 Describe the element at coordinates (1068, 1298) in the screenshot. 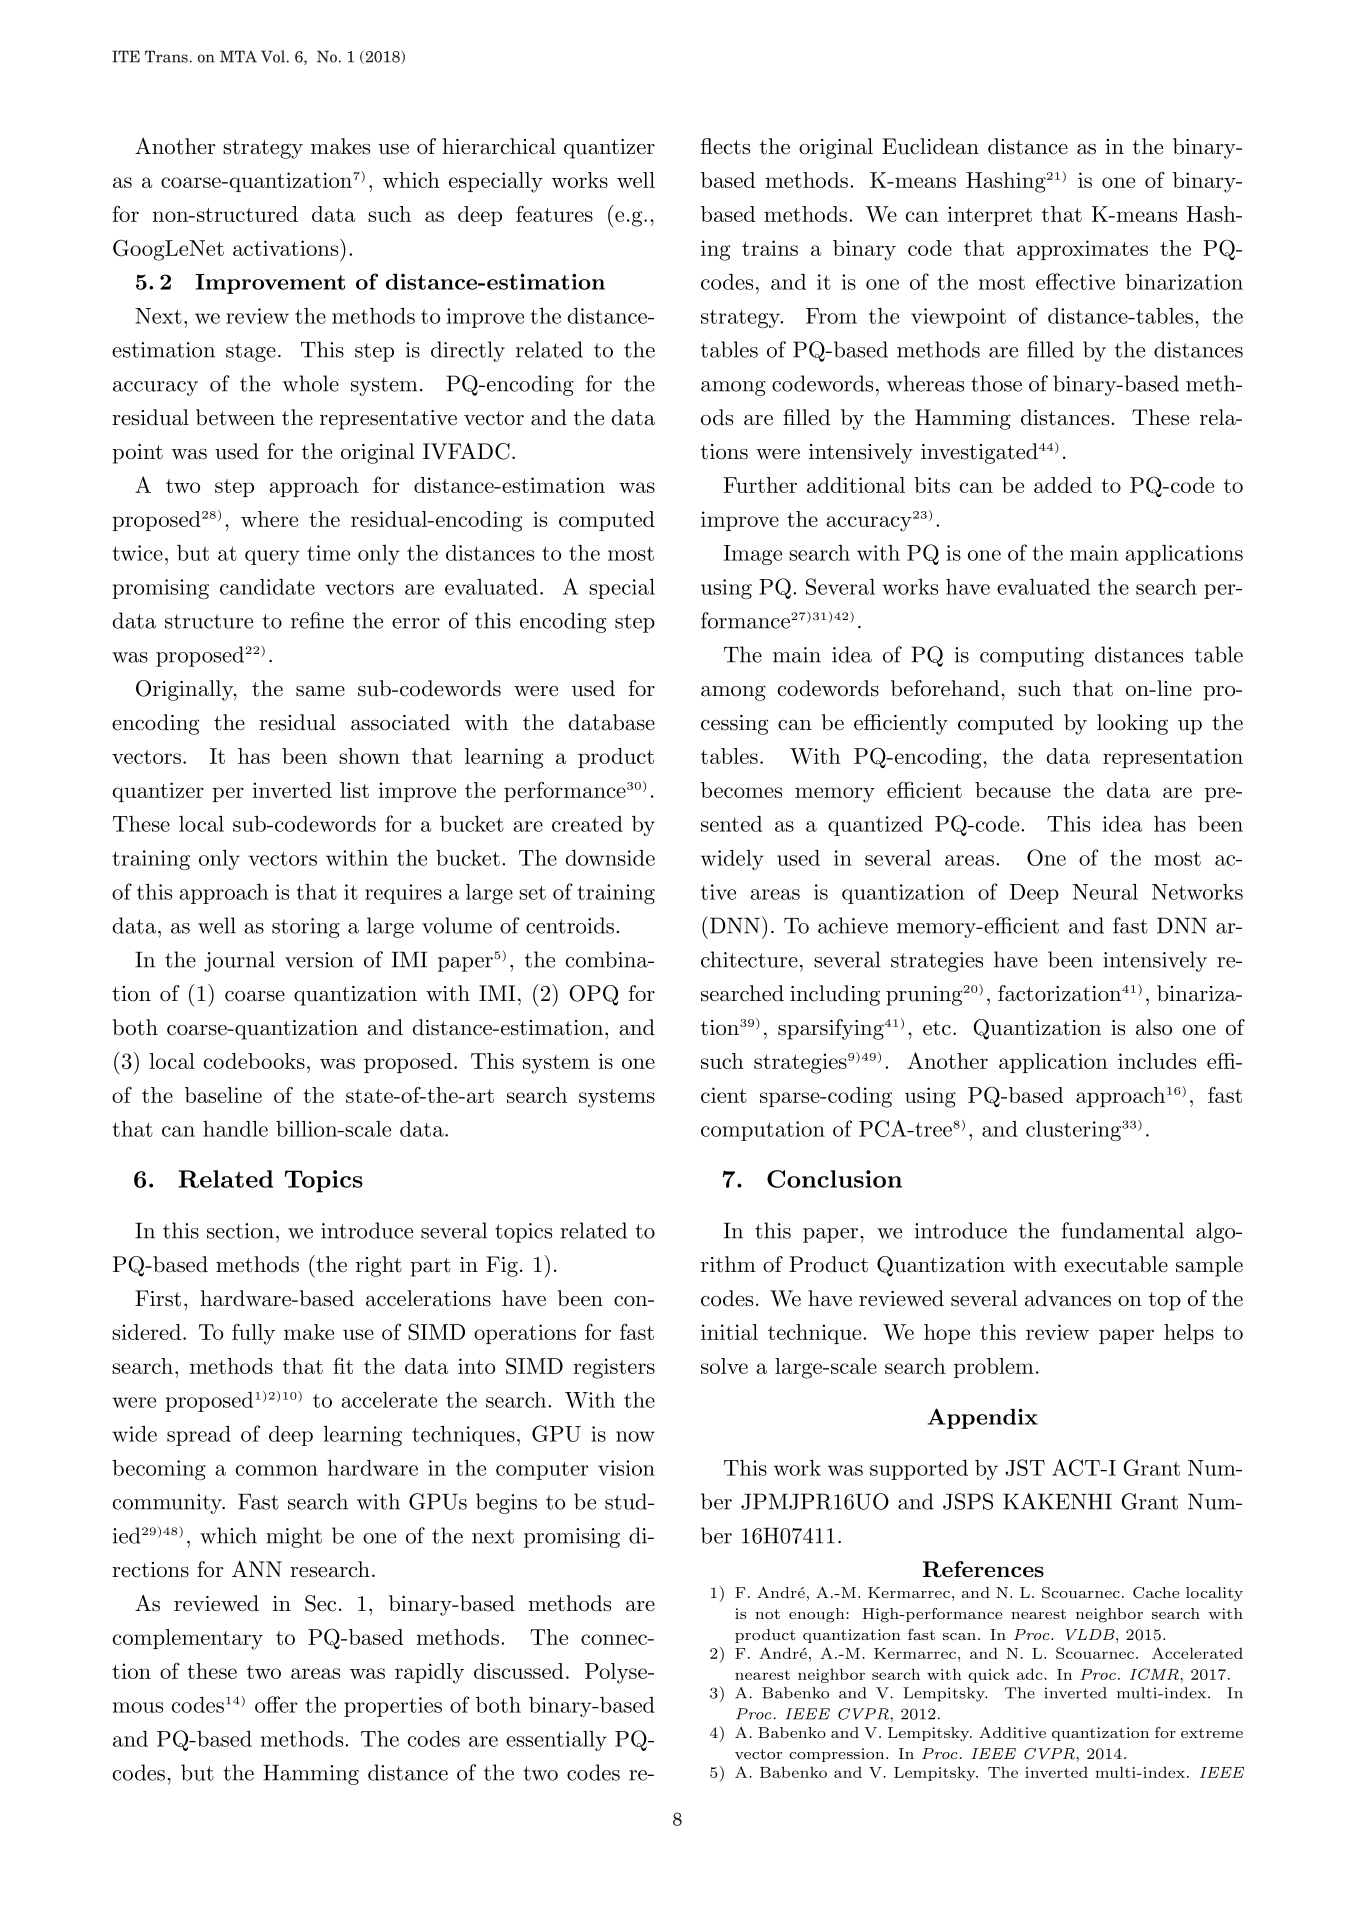

I see `advances` at that location.
